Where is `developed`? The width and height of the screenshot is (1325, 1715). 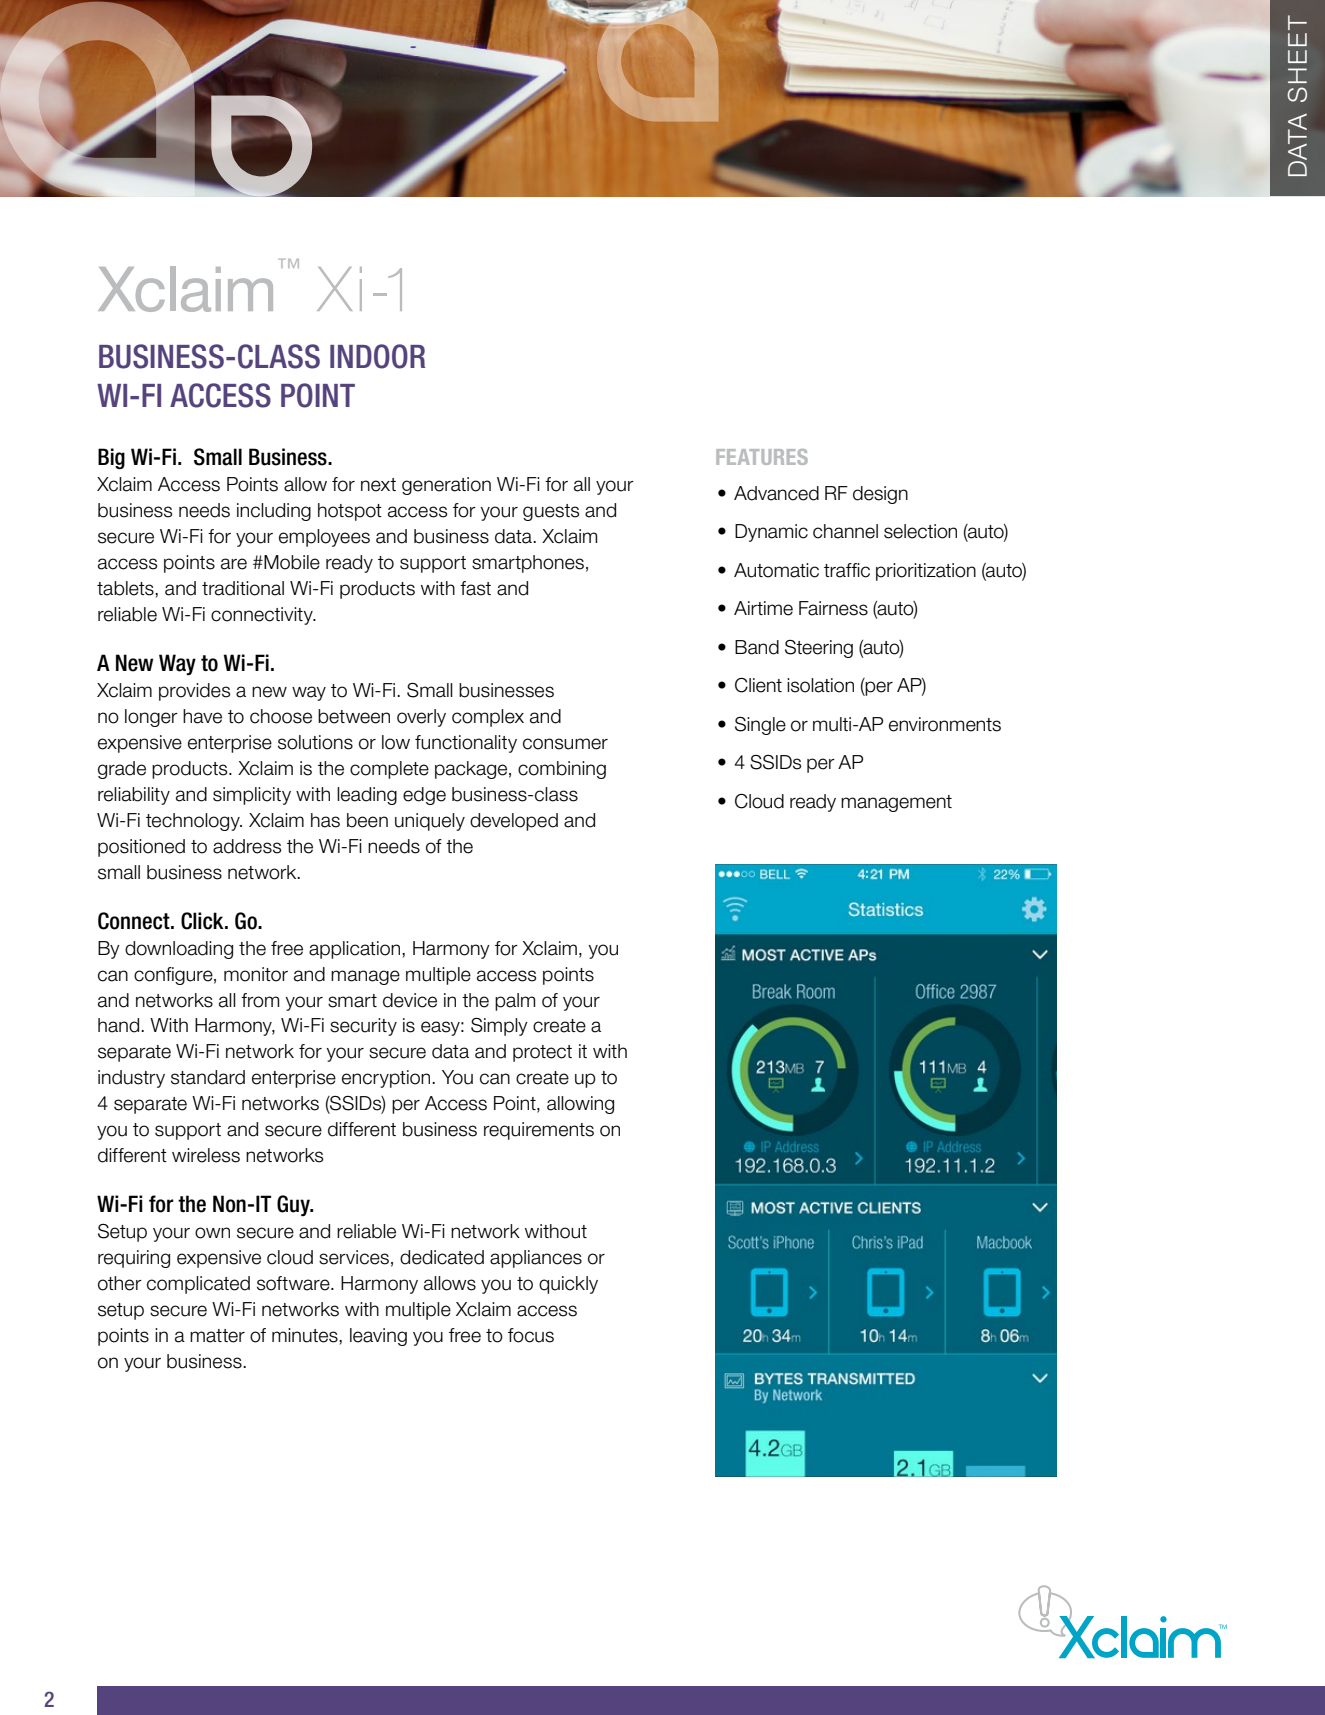
developed is located at coordinates (514, 822).
